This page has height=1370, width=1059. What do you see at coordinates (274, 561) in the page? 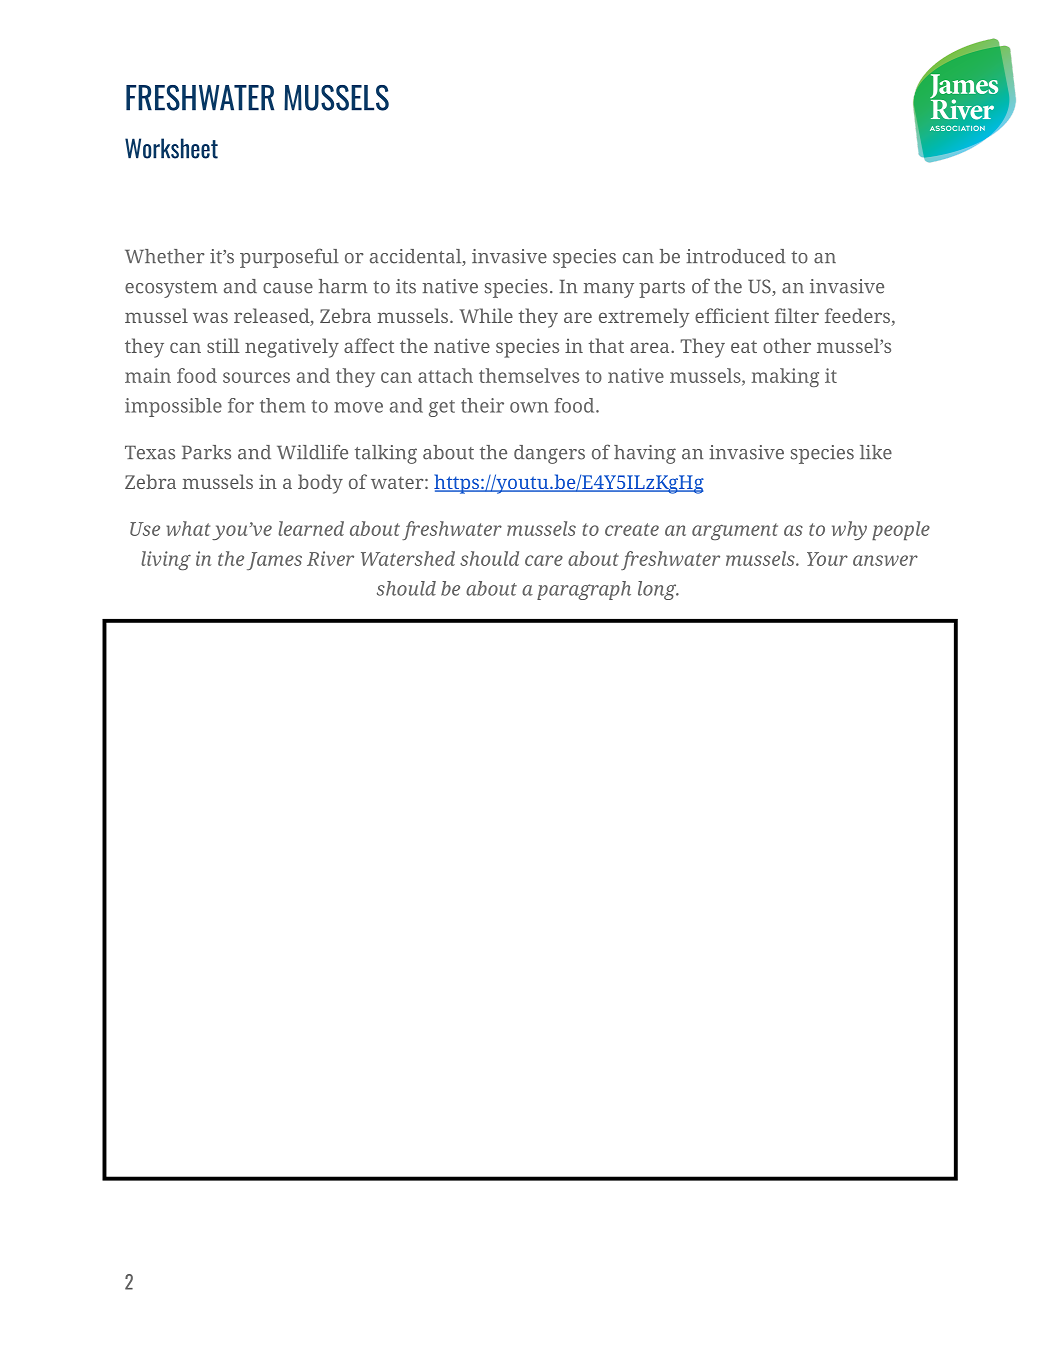
I see `James` at bounding box center [274, 561].
